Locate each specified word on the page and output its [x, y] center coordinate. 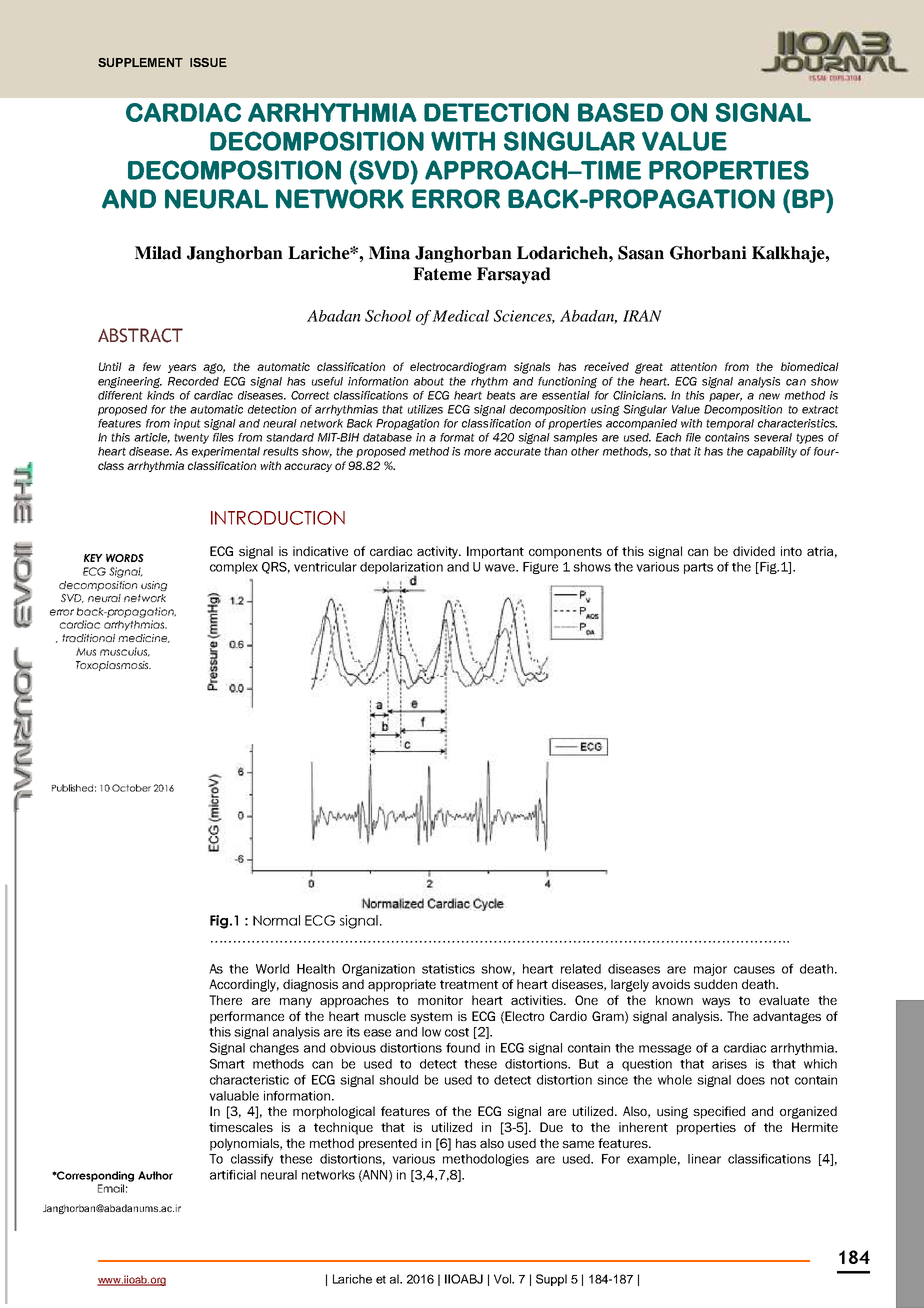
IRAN [642, 316]
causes [754, 970]
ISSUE [208, 62]
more [477, 452]
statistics [448, 969]
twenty [191, 438]
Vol [503, 1279]
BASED [620, 112]
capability [772, 452]
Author [155, 1175]
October [131, 788]
